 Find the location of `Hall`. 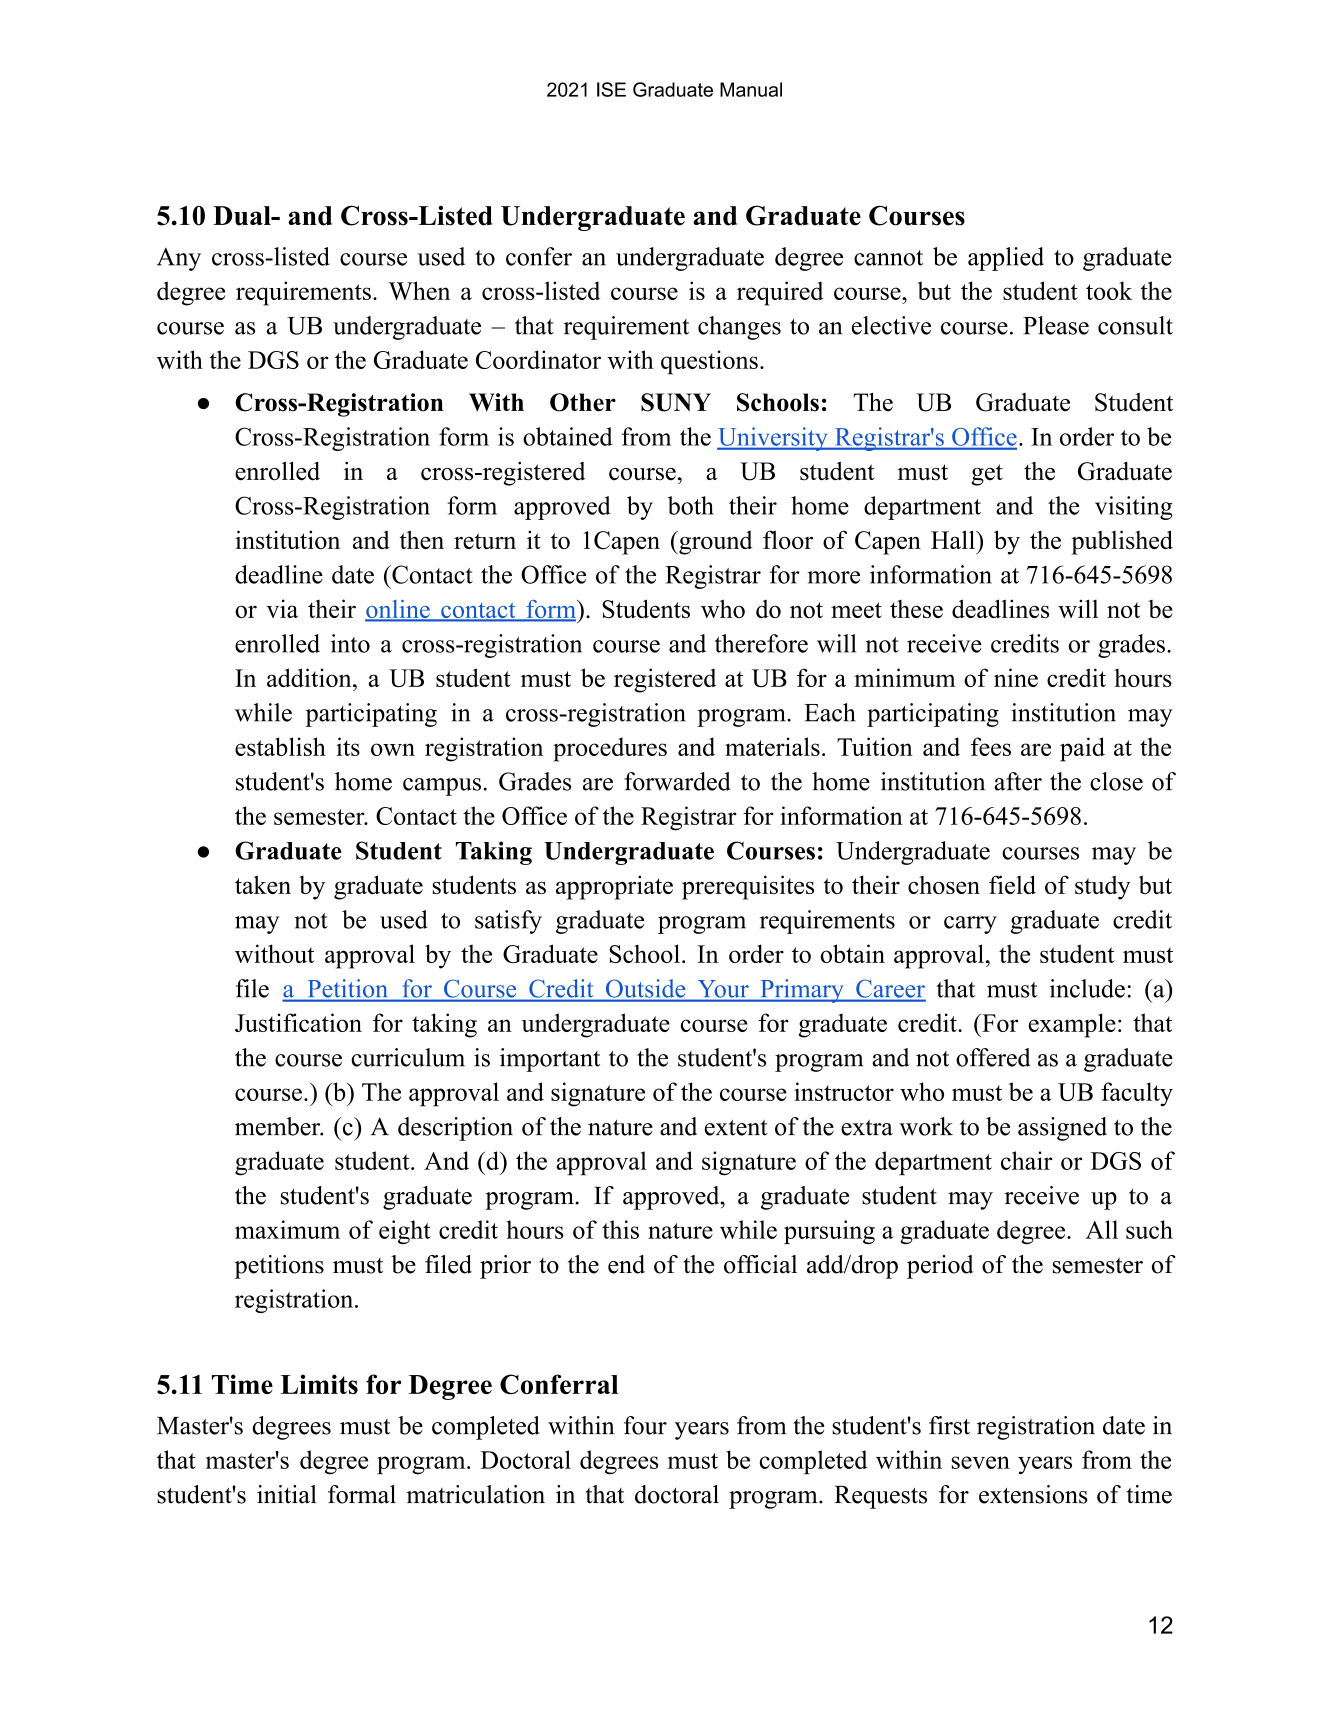

Hall is located at coordinates (954, 539).
